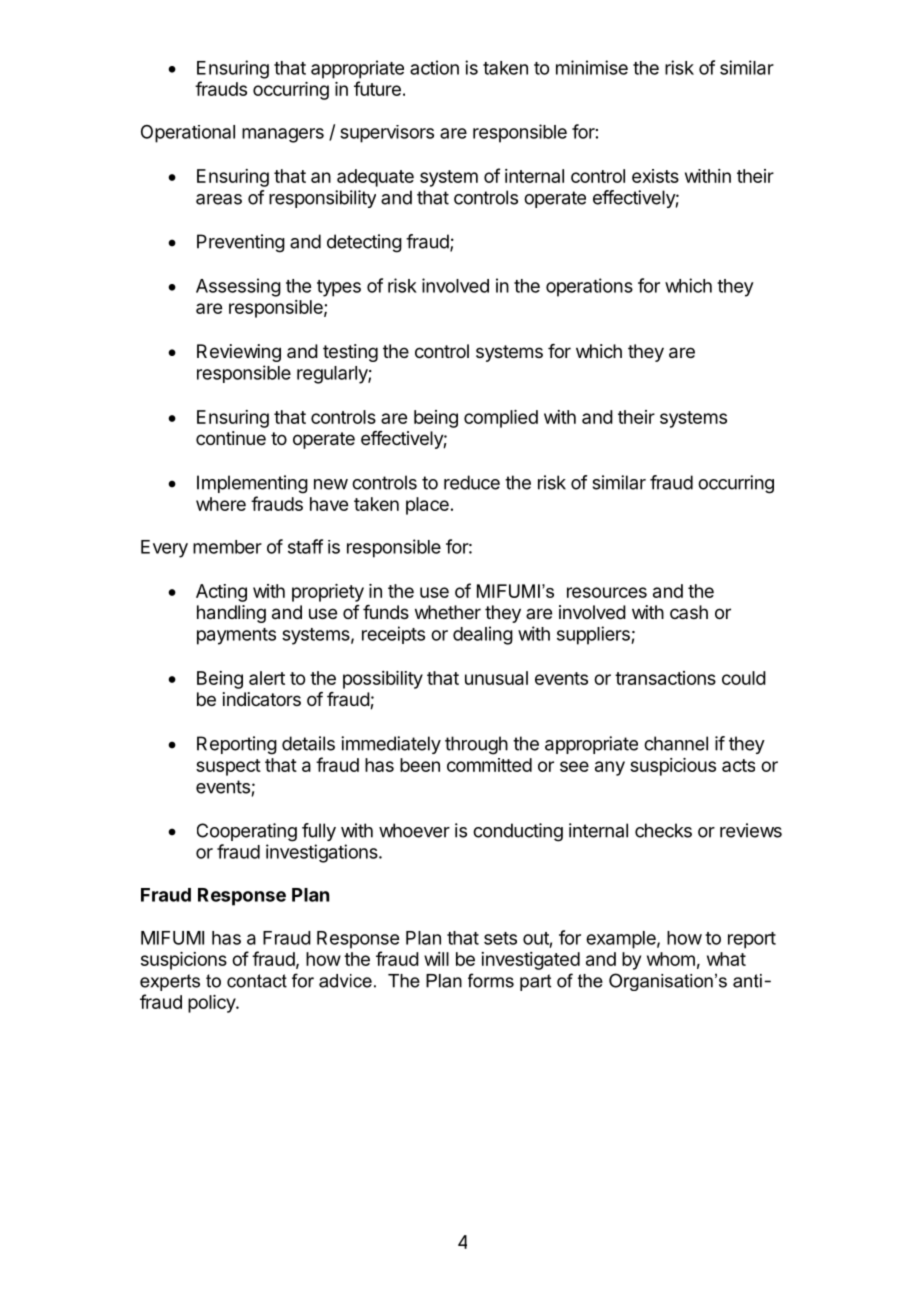 The height and width of the screenshot is (1308, 924). I want to click on operations, so click(589, 287).
